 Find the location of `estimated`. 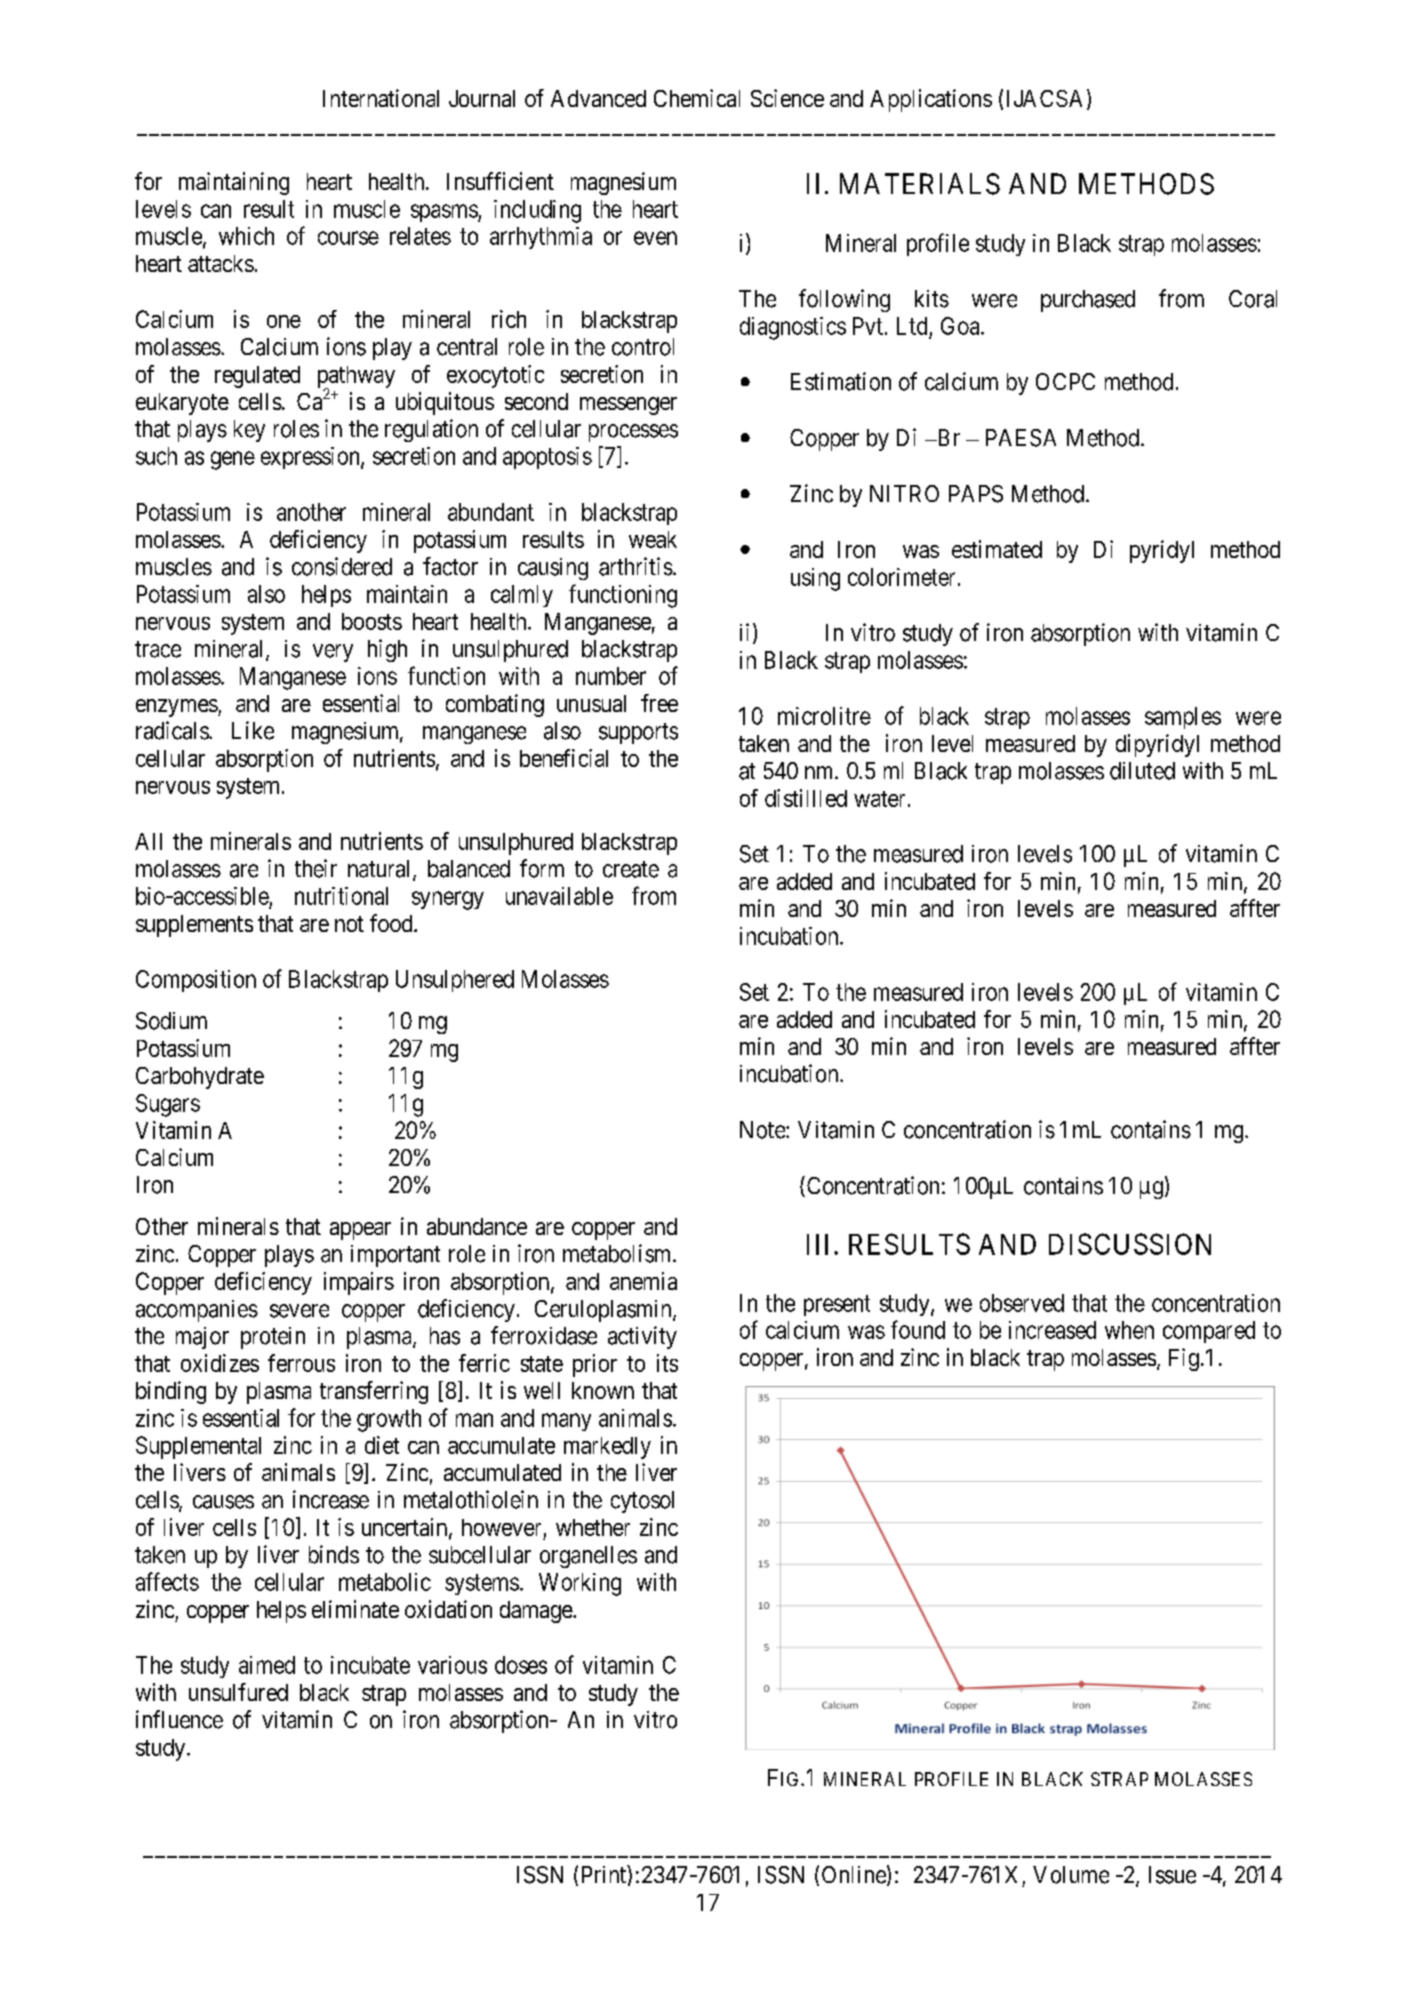

estimated is located at coordinates (997, 549).
